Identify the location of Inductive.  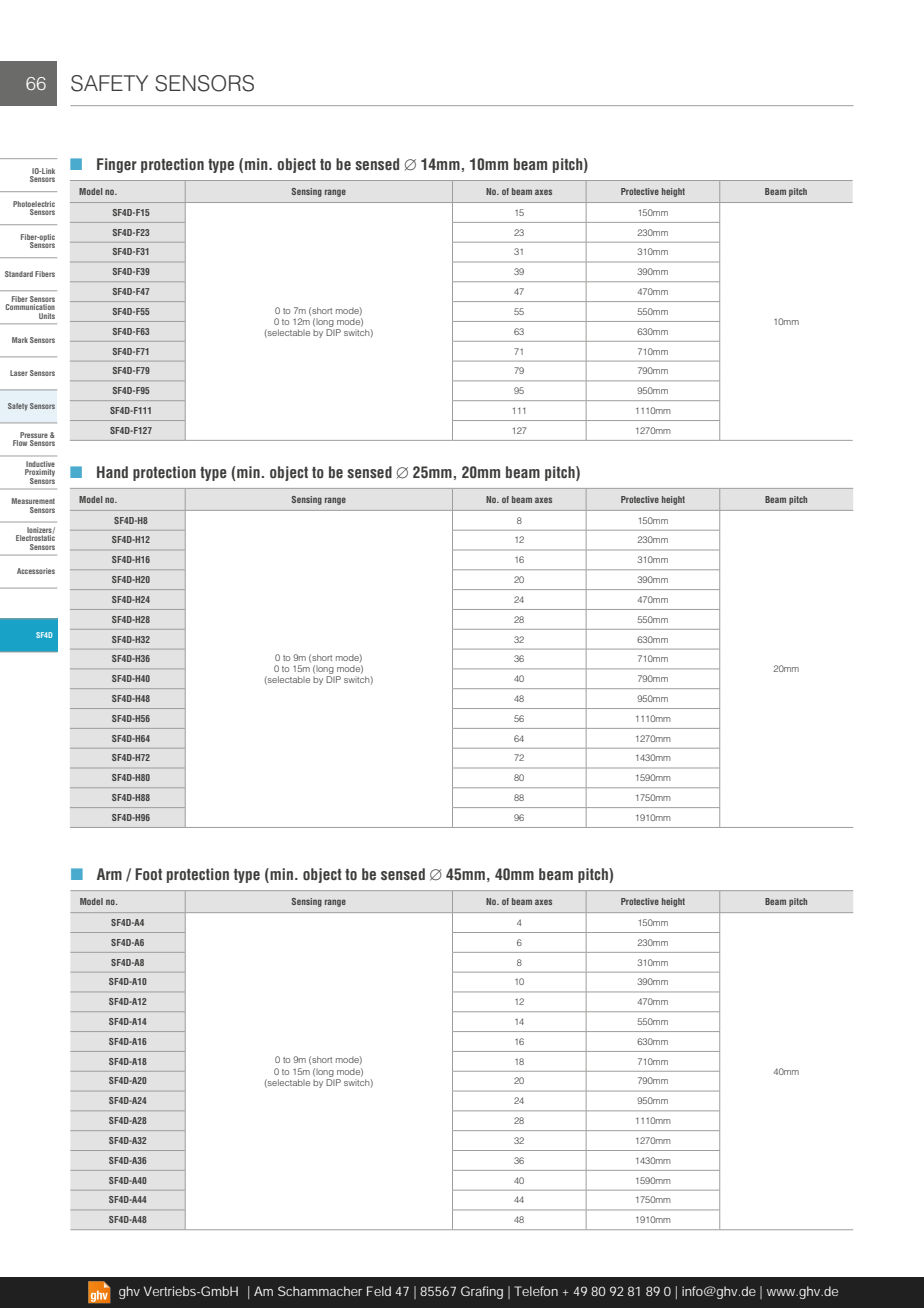
(40, 464).
